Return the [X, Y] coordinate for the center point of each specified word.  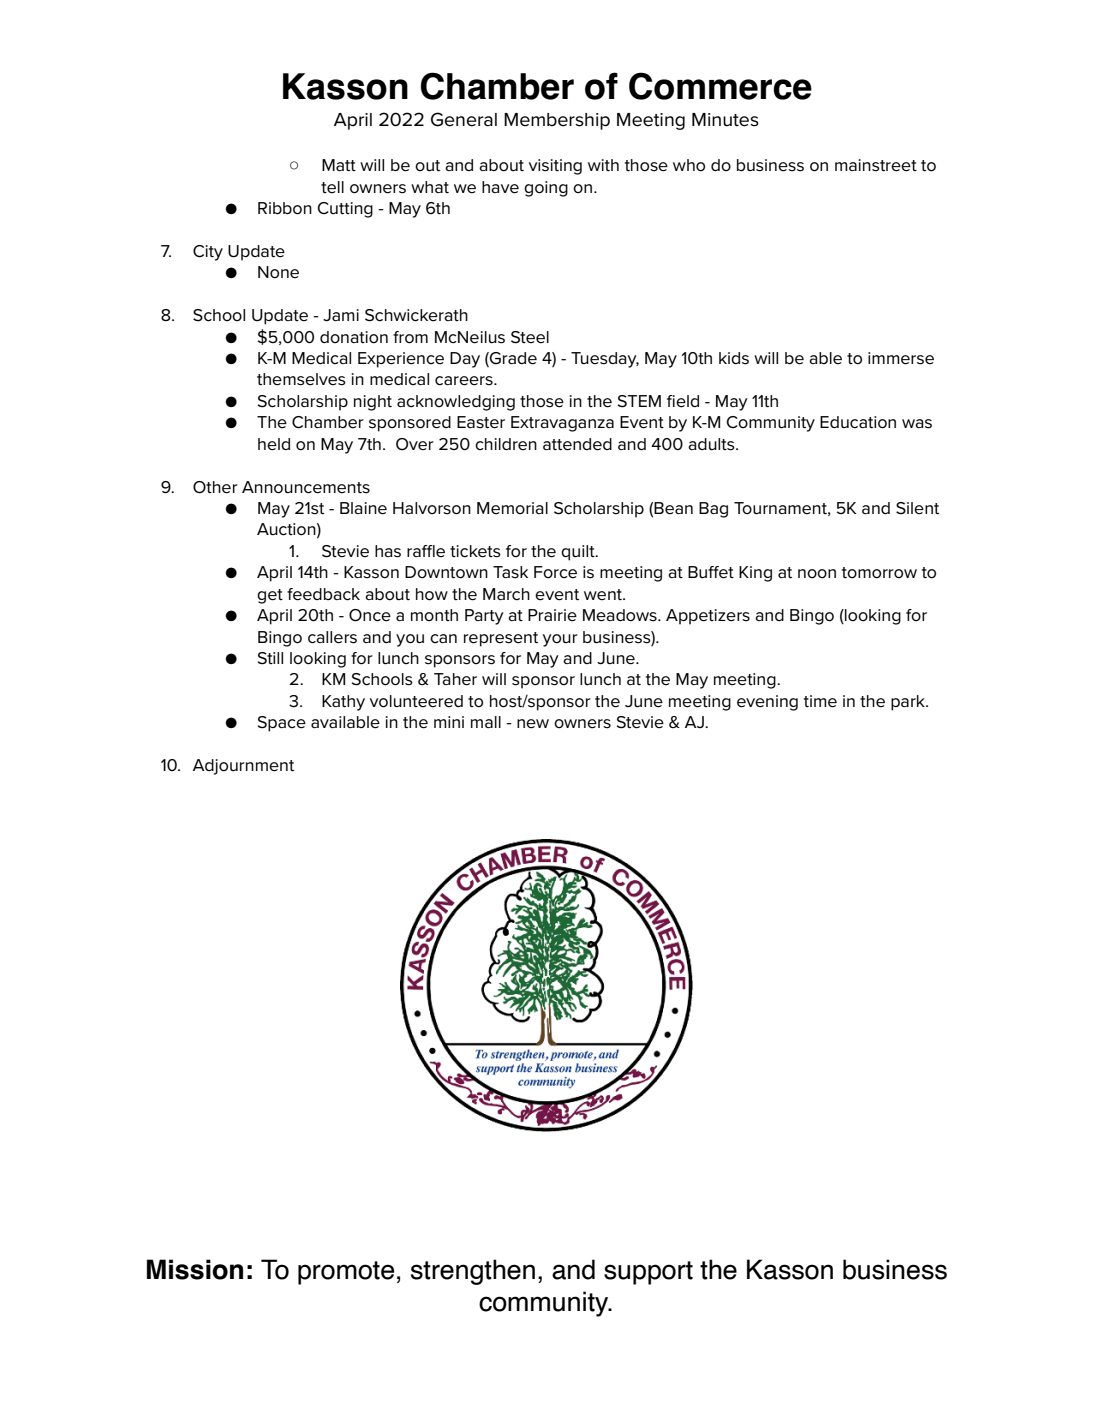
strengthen [473, 1272]
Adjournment [243, 767]
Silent [917, 508]
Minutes [725, 120]
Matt [339, 165]
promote [346, 1273]
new [533, 724]
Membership [557, 121]
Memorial [512, 508]
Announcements [306, 487]
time [820, 701]
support [648, 1273]
